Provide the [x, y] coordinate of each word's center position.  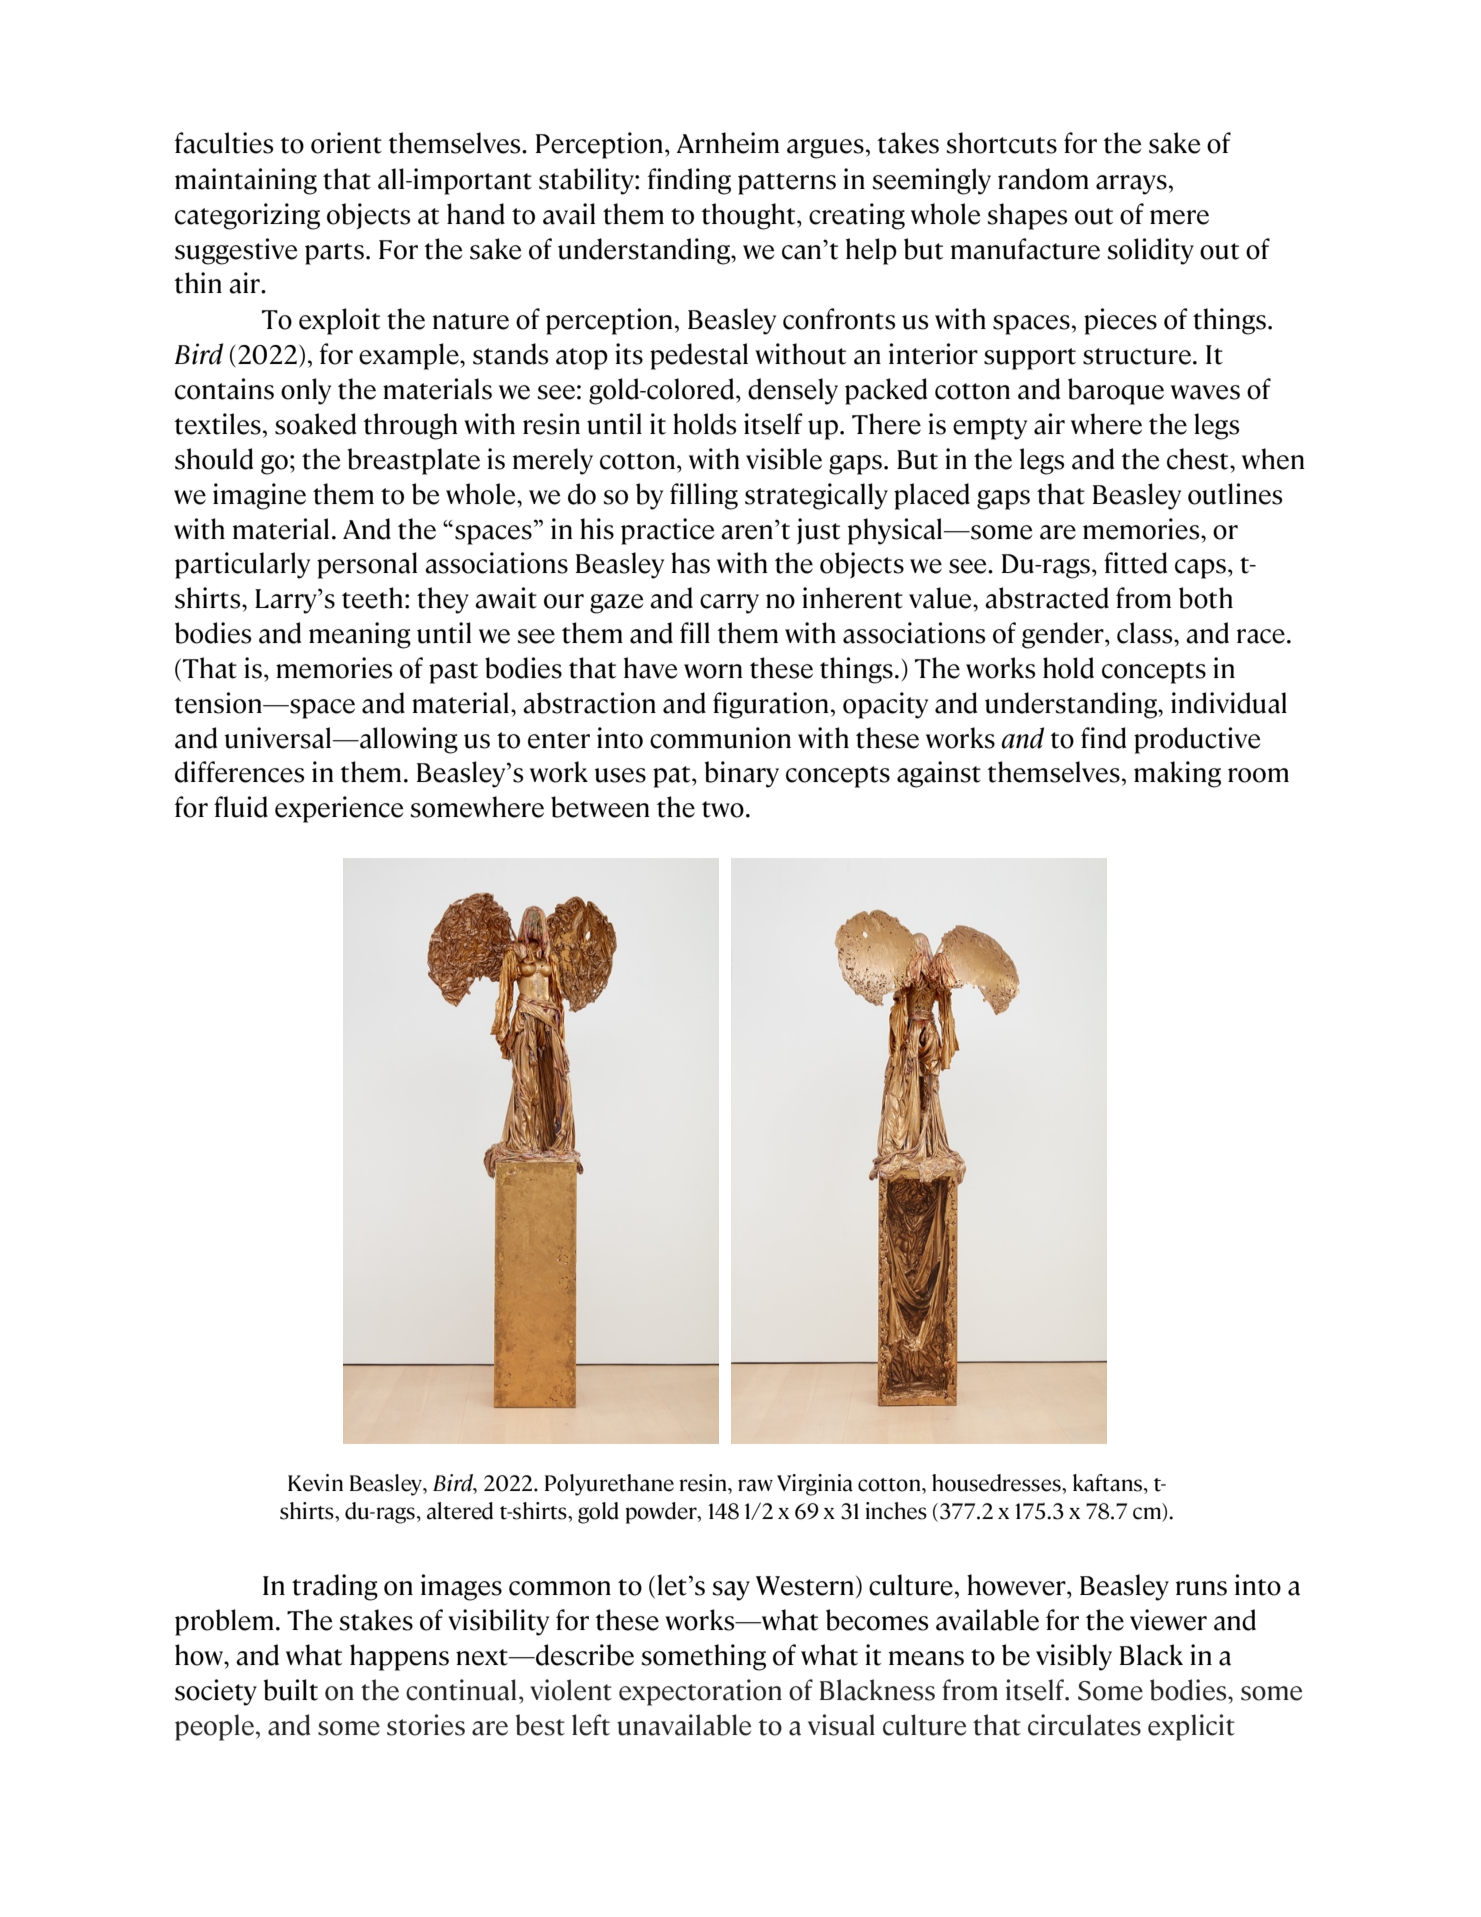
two [723, 809]
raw [755, 1485]
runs [1201, 1588]
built [291, 1690]
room [1258, 775]
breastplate [414, 461]
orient [346, 143]
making [1177, 774]
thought [750, 216]
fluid [241, 807]
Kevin [315, 1483]
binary [742, 774]
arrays [1131, 185]
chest [1199, 459]
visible [784, 459]
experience [339, 809]
